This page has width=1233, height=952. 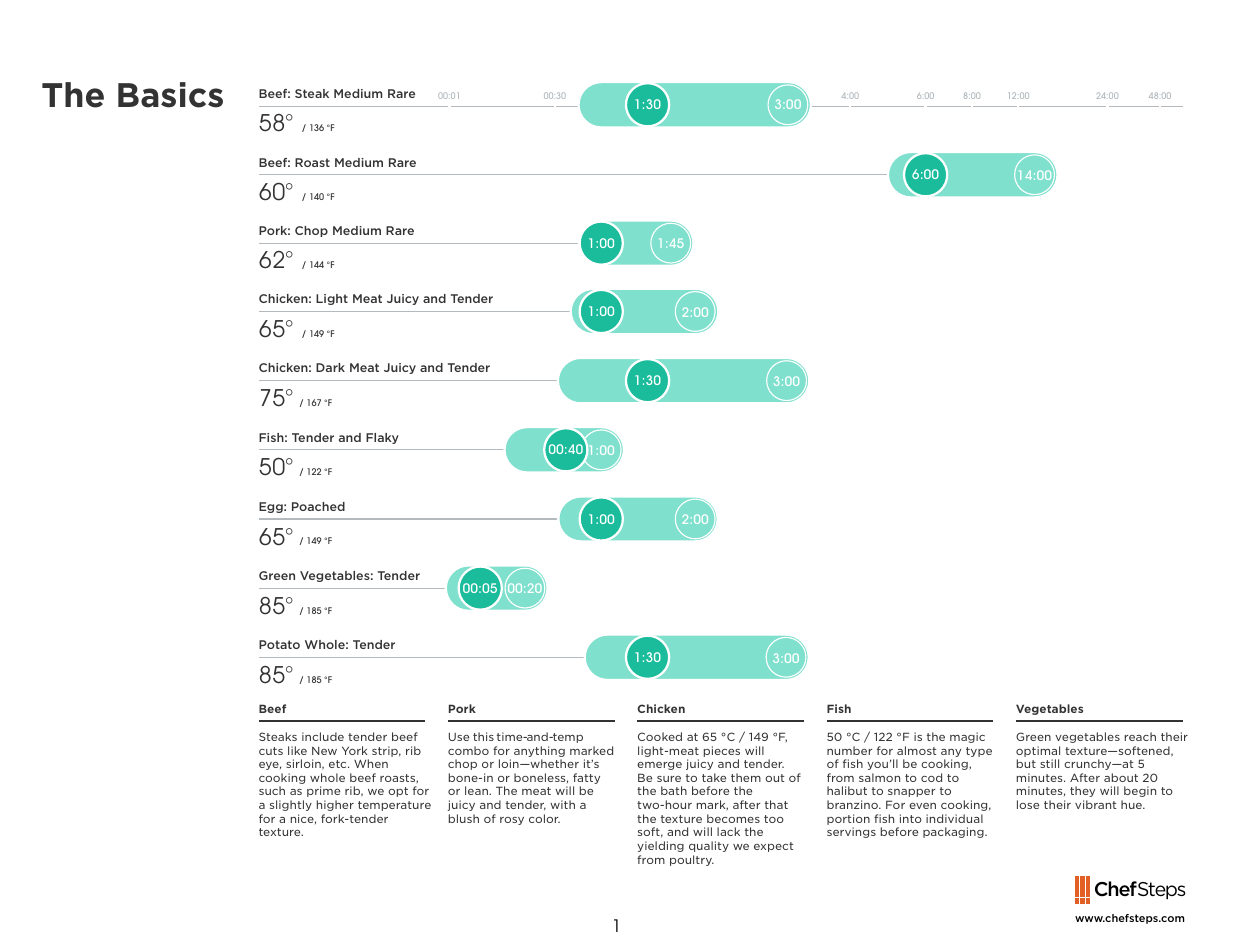 What do you see at coordinates (335, 805) in the page?
I see `higher` at bounding box center [335, 805].
